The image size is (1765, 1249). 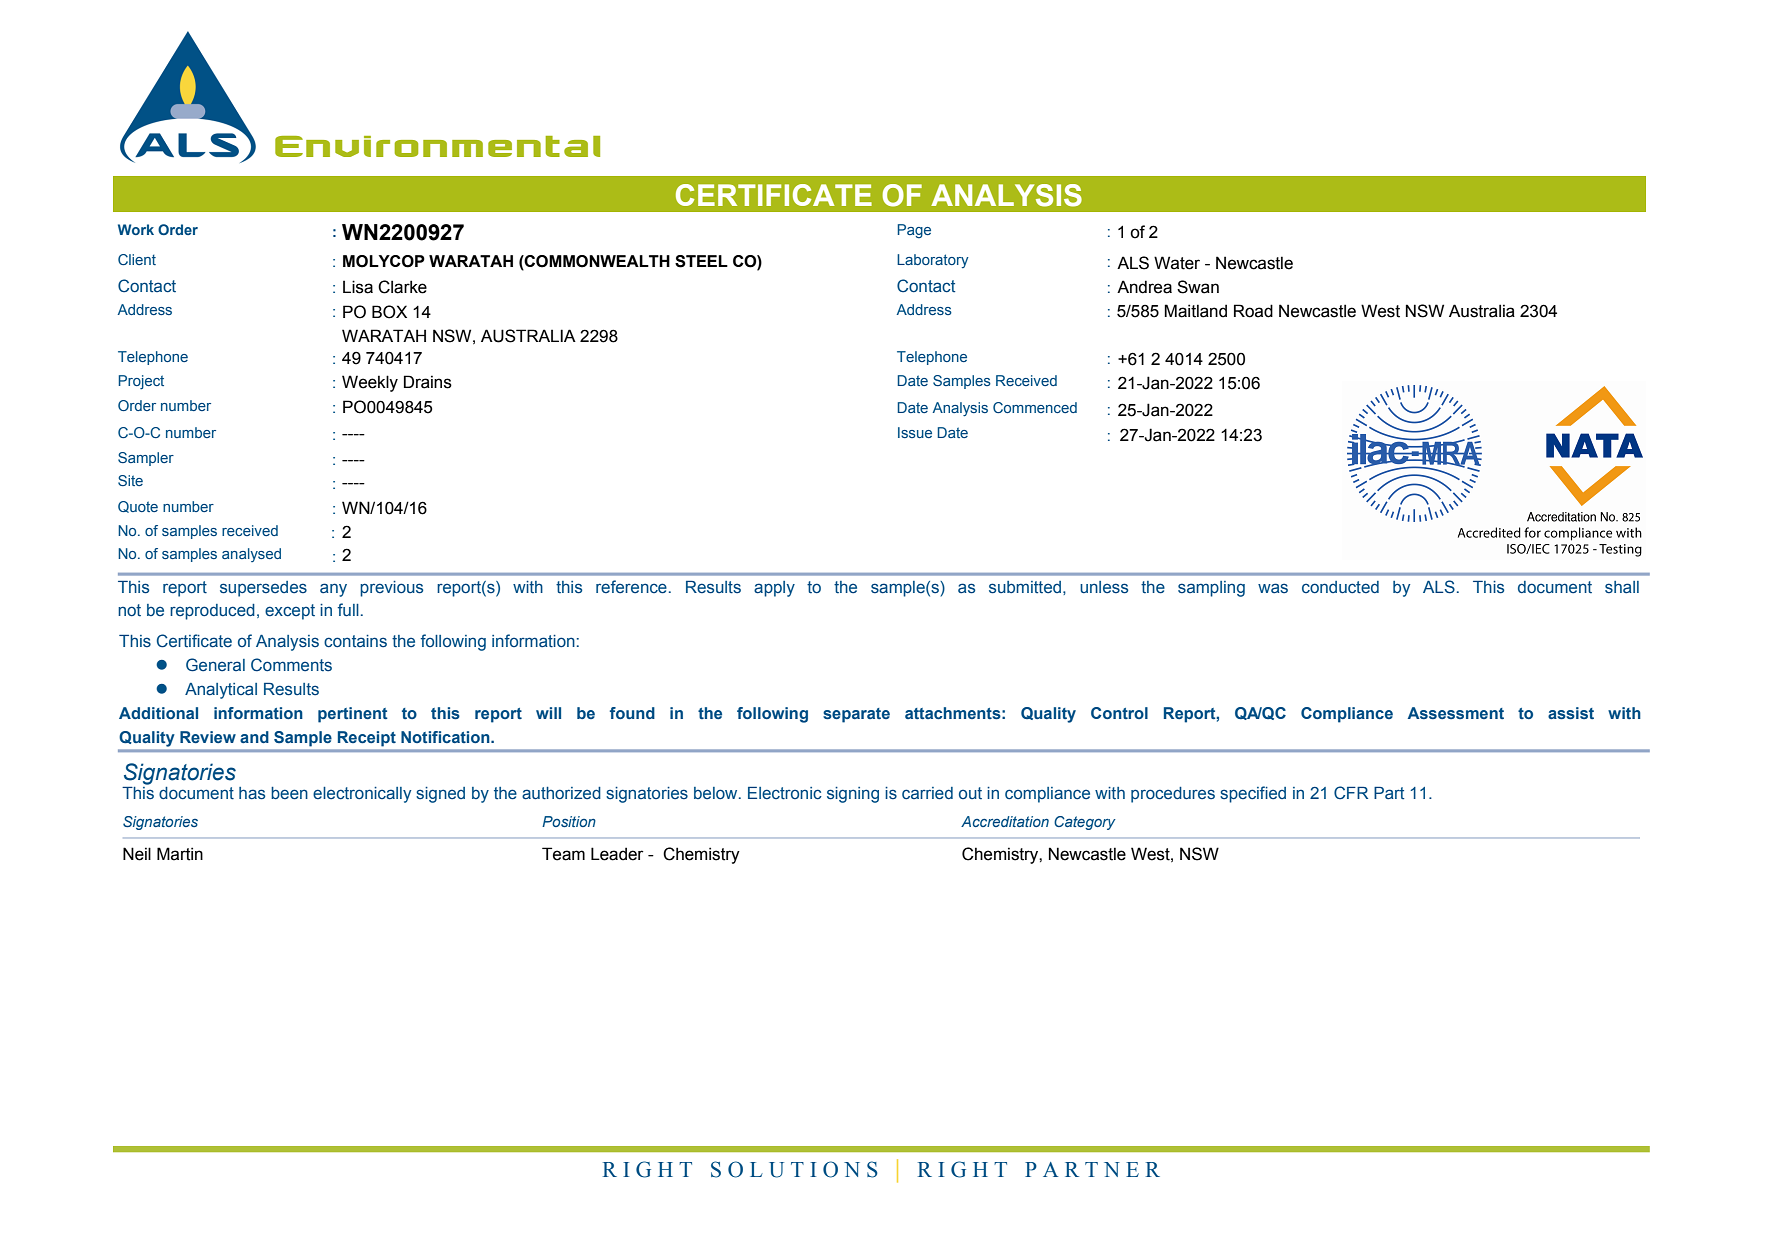 What do you see at coordinates (914, 231) in the screenshot?
I see `Page` at bounding box center [914, 231].
